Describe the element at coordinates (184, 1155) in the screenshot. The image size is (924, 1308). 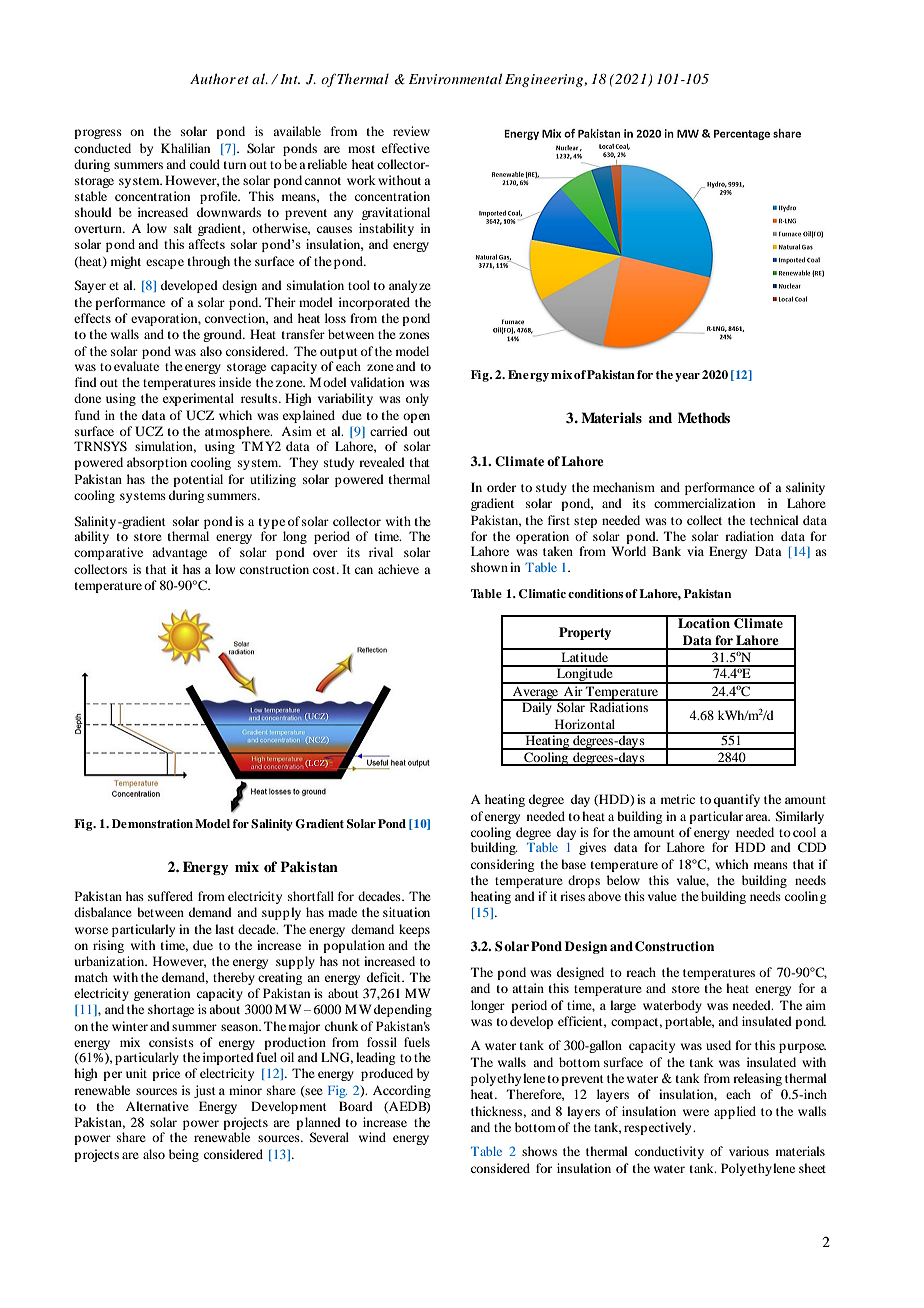
I see `being` at that location.
